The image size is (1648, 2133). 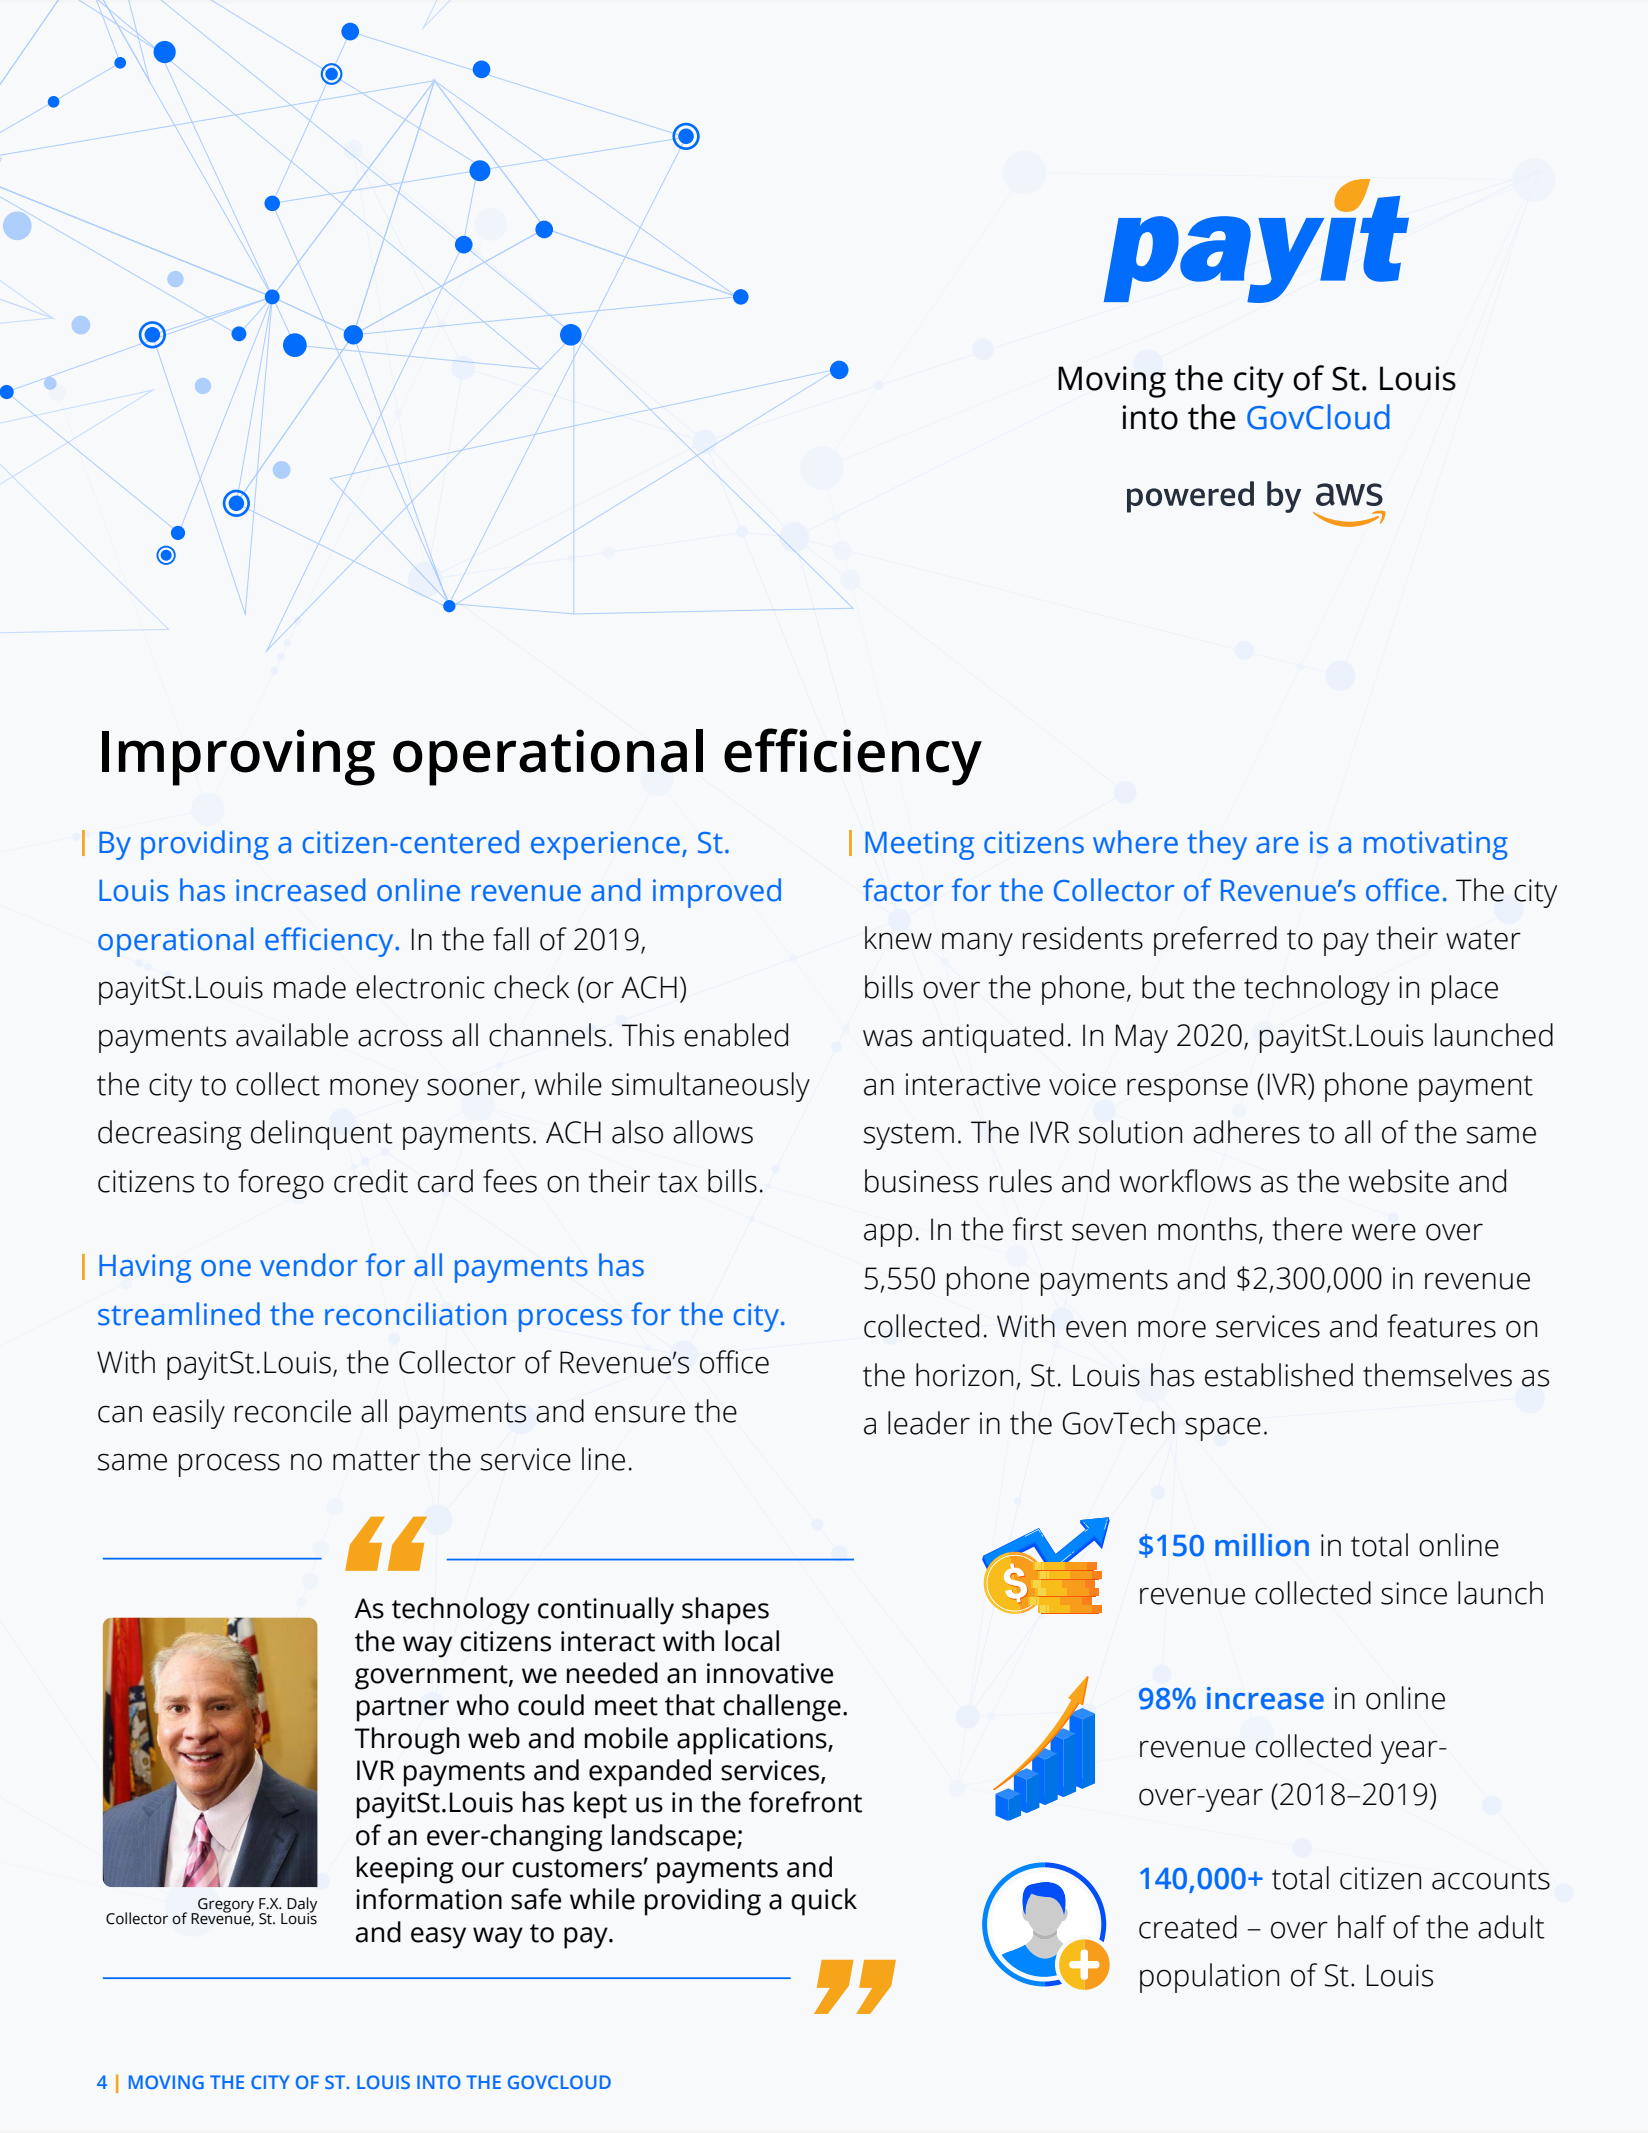 What do you see at coordinates (929, 1423) in the screenshot?
I see `leader` at bounding box center [929, 1423].
